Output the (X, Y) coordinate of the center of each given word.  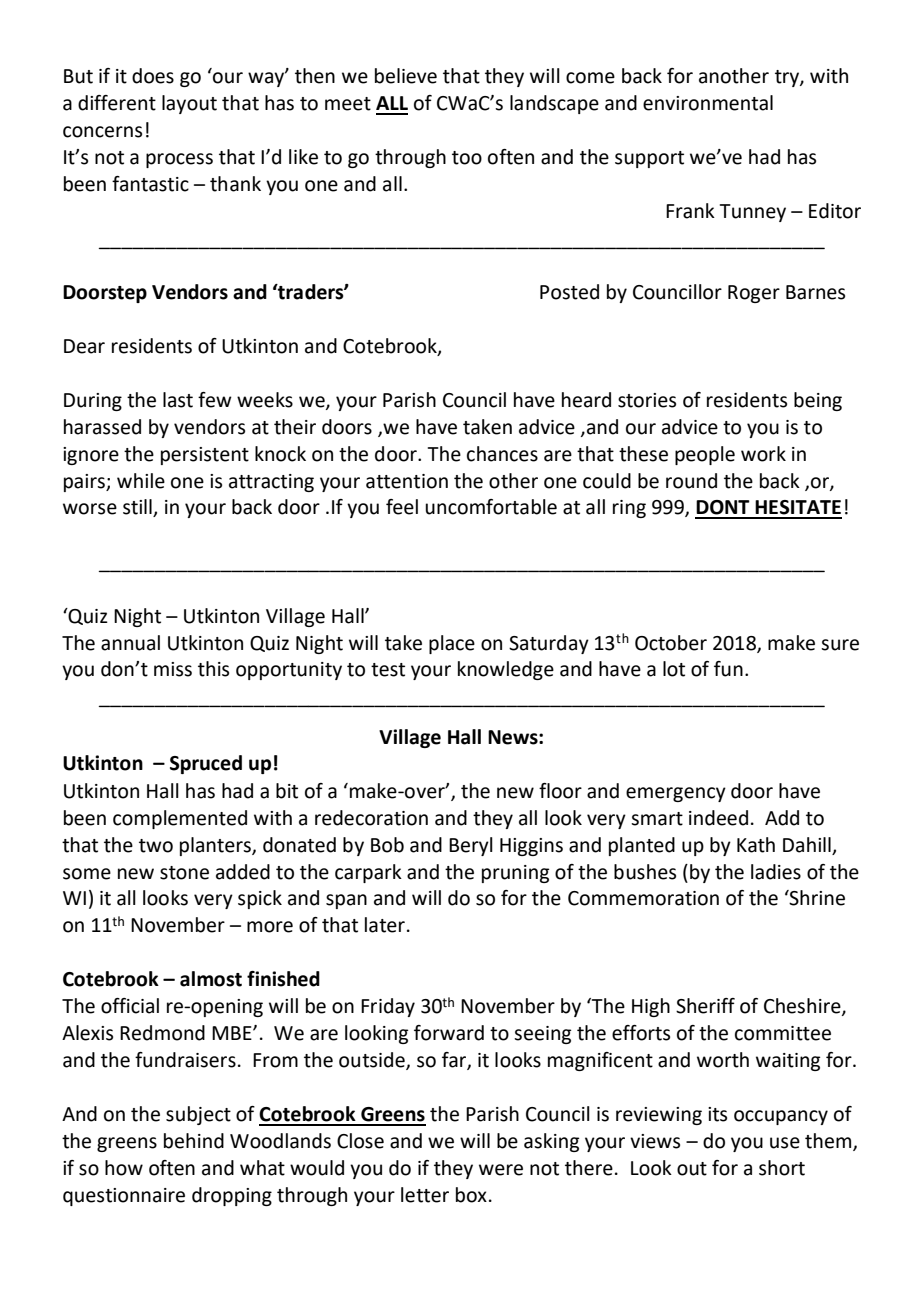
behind (194, 1141)
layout (189, 104)
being (818, 401)
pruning (515, 874)
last (178, 400)
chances (502, 454)
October (671, 643)
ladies (776, 872)
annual (130, 643)
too (467, 158)
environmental (708, 103)
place (452, 644)
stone (184, 873)
